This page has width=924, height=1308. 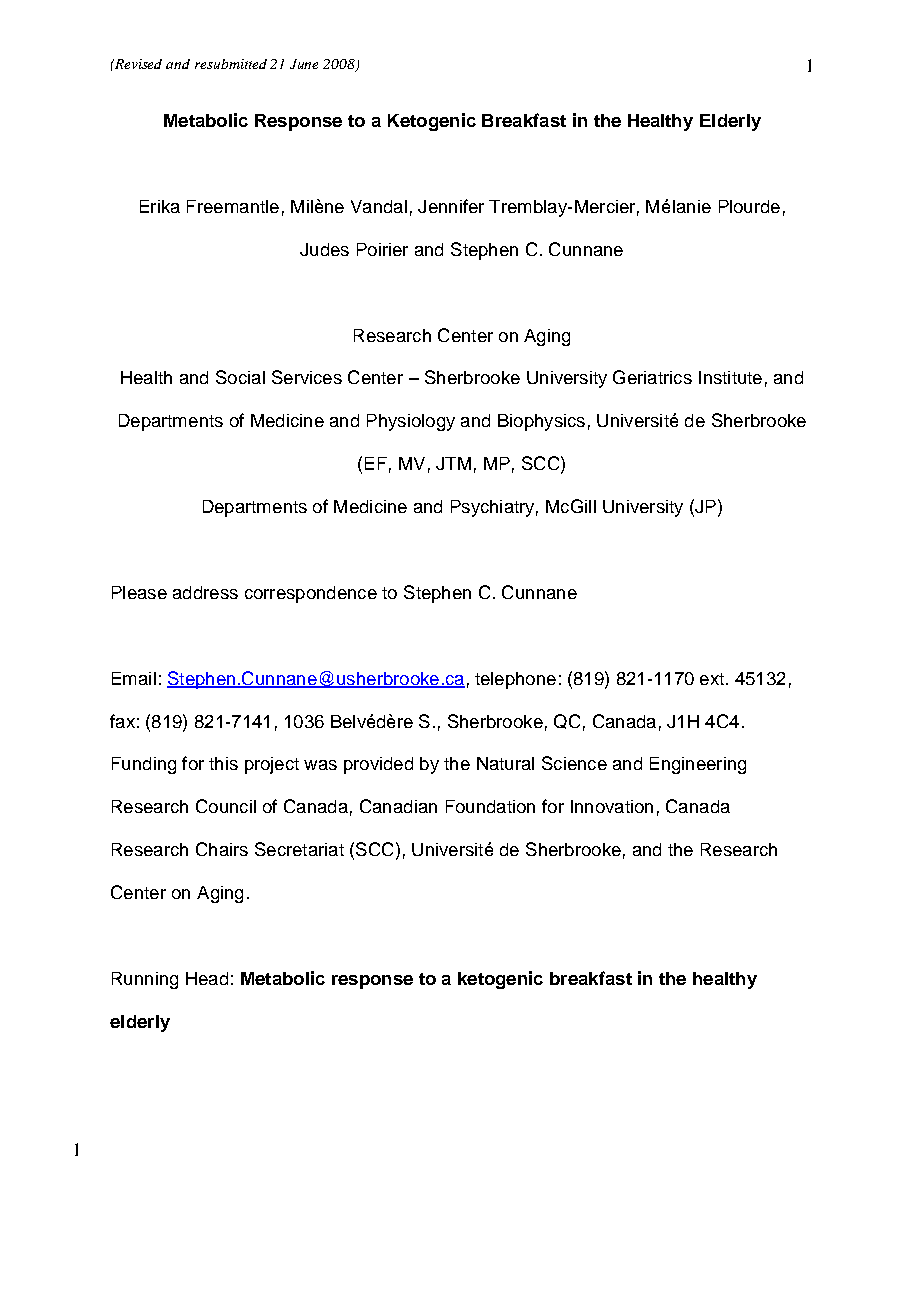 I want to click on Head, so click(x=207, y=978).
